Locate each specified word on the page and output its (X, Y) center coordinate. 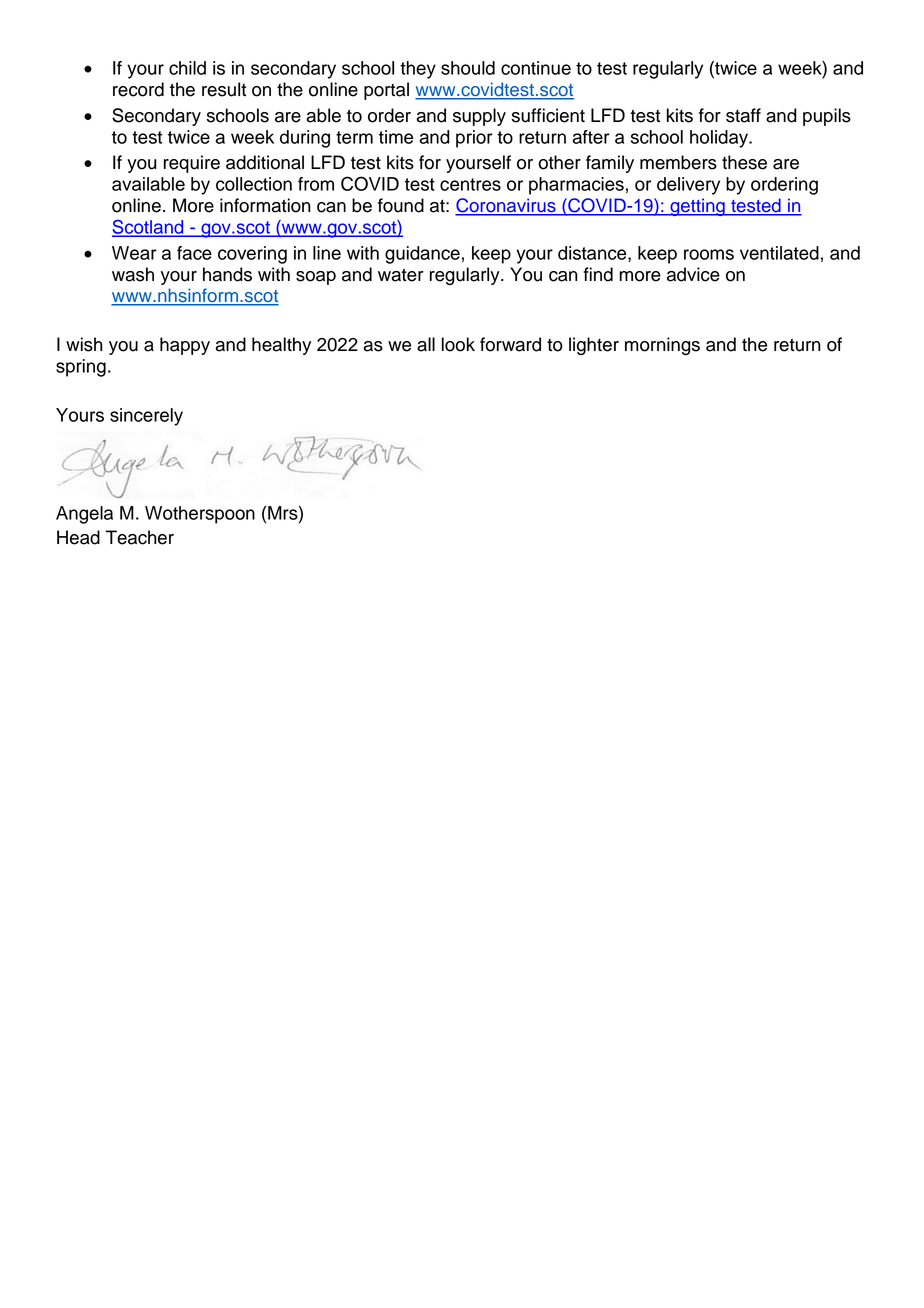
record (138, 89)
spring (81, 368)
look (458, 344)
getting (697, 207)
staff (743, 115)
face (194, 253)
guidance (422, 255)
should (468, 68)
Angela (84, 515)
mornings (662, 346)
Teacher (140, 537)
